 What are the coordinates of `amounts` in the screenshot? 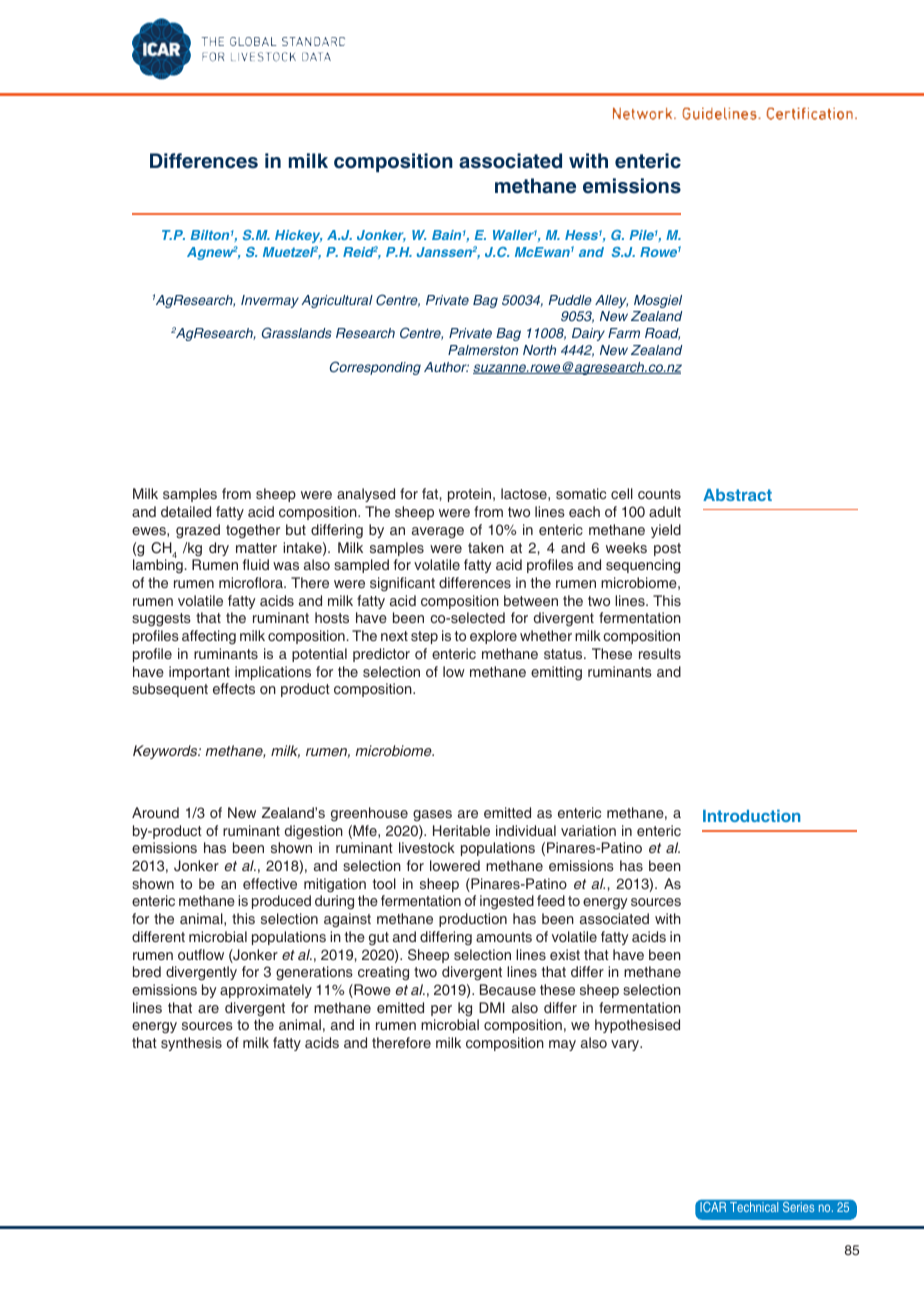 It's located at (504, 937).
